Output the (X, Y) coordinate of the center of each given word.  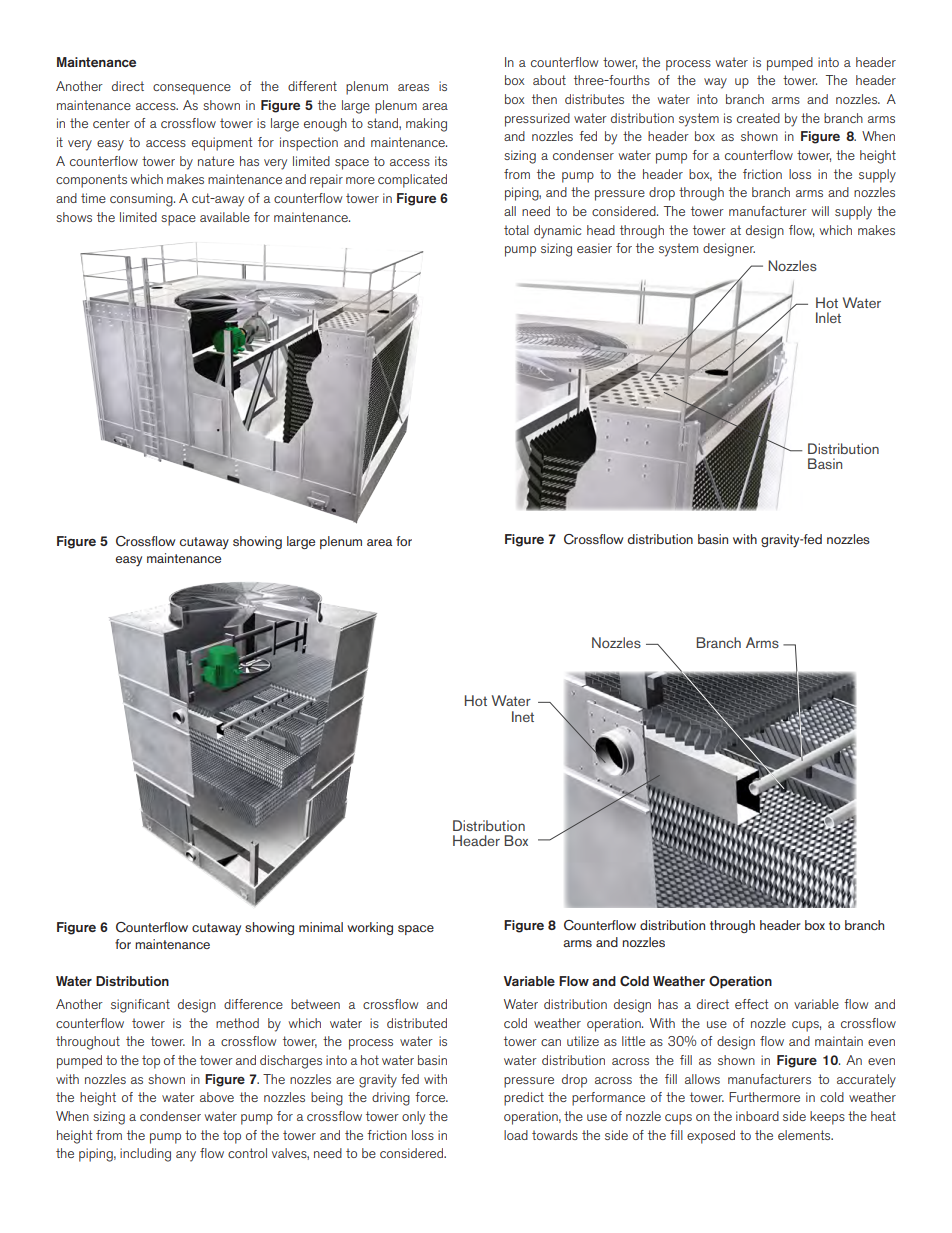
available (225, 217)
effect (752, 1004)
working (370, 928)
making (426, 125)
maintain (839, 1041)
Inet (523, 716)
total (516, 230)
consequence (192, 89)
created (758, 118)
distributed (417, 1023)
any (186, 1156)
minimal (321, 927)
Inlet (828, 317)
